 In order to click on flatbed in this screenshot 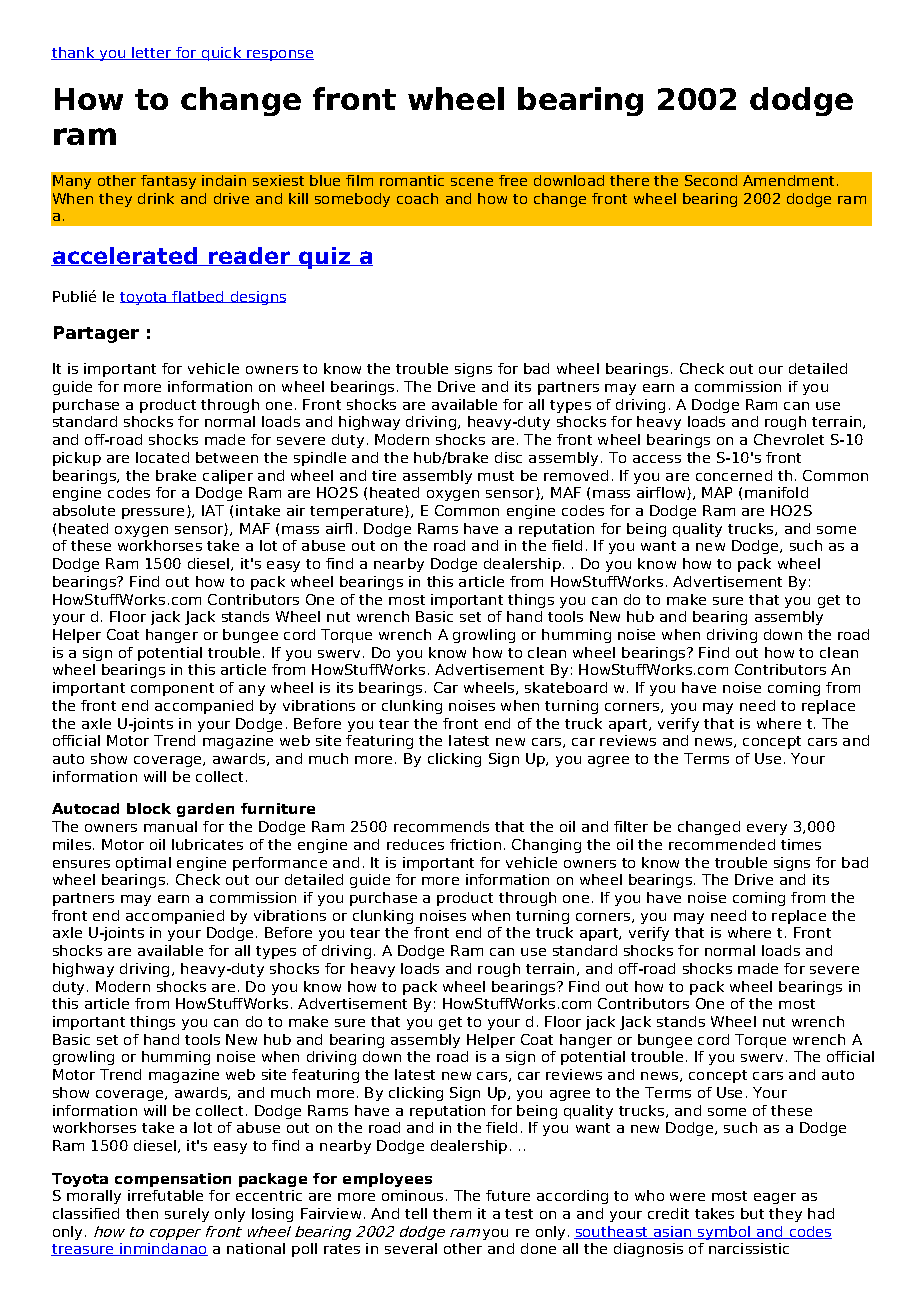, I will do `click(198, 297)`.
